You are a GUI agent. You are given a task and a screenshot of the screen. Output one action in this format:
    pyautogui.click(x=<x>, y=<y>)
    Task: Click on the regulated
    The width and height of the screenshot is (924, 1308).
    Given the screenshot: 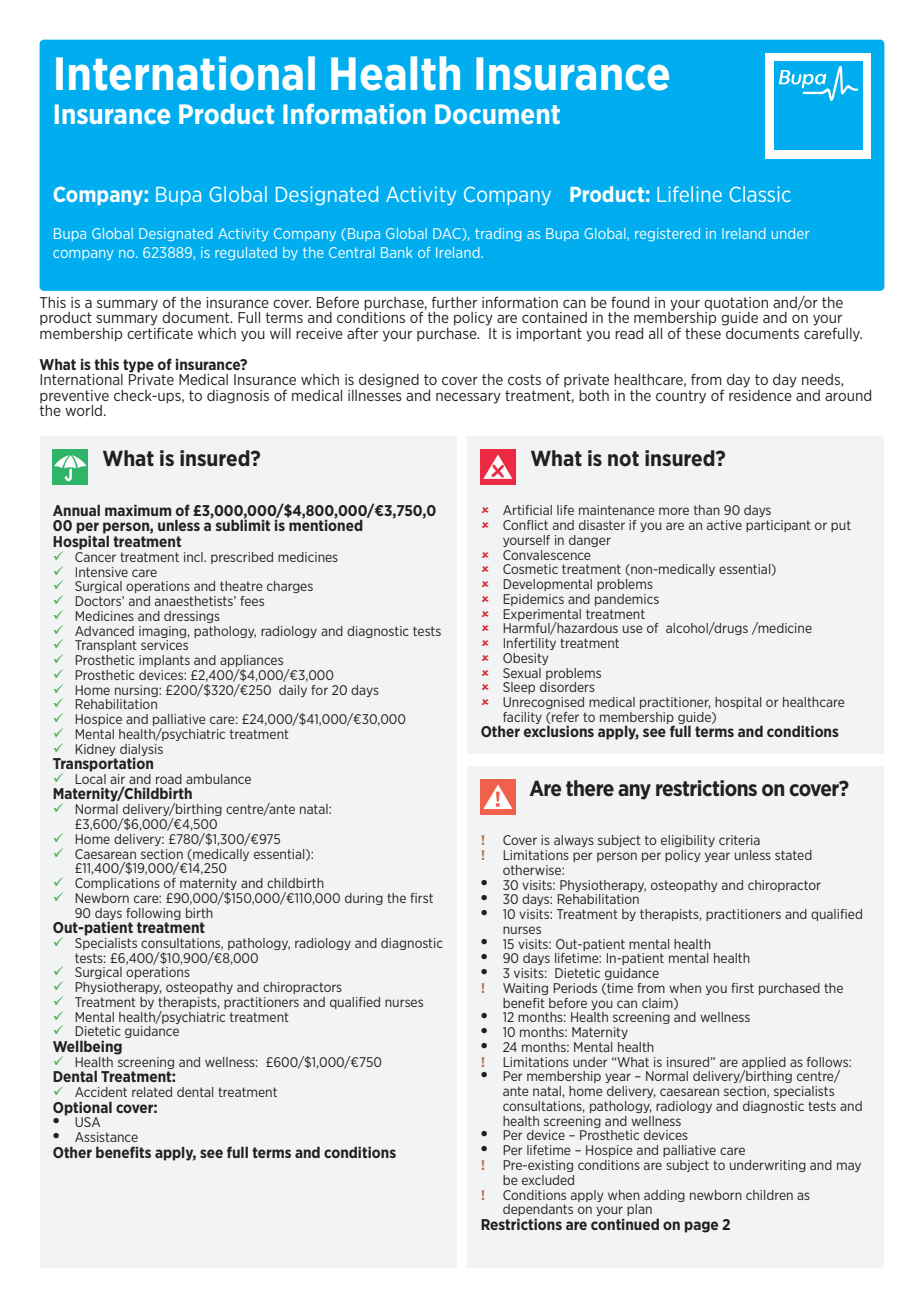 What is the action you would take?
    pyautogui.click(x=246, y=253)
